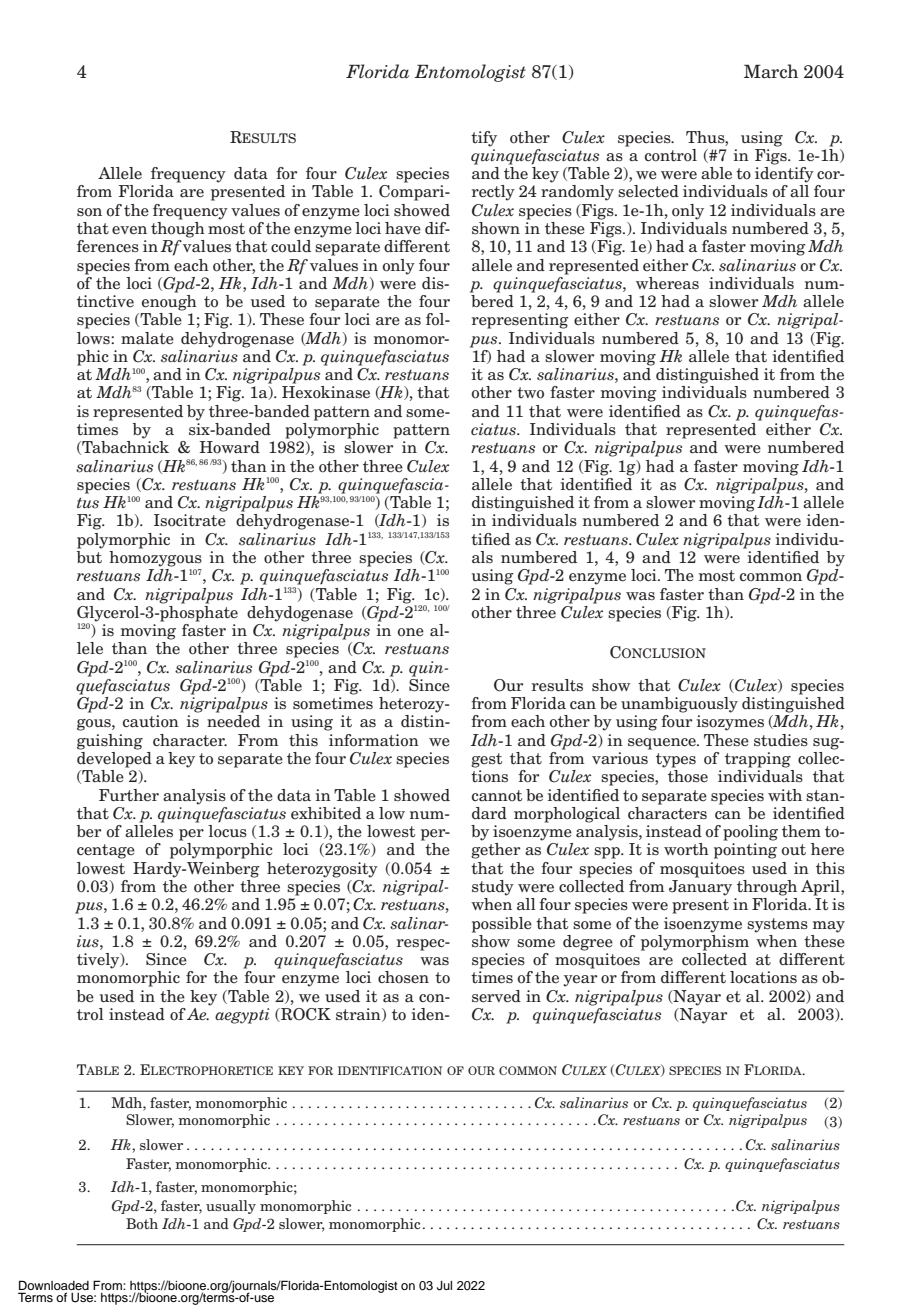 This screenshot has width=921, height=1316. What do you see at coordinates (142, 1223) in the screenshot?
I see `Both` at bounding box center [142, 1223].
